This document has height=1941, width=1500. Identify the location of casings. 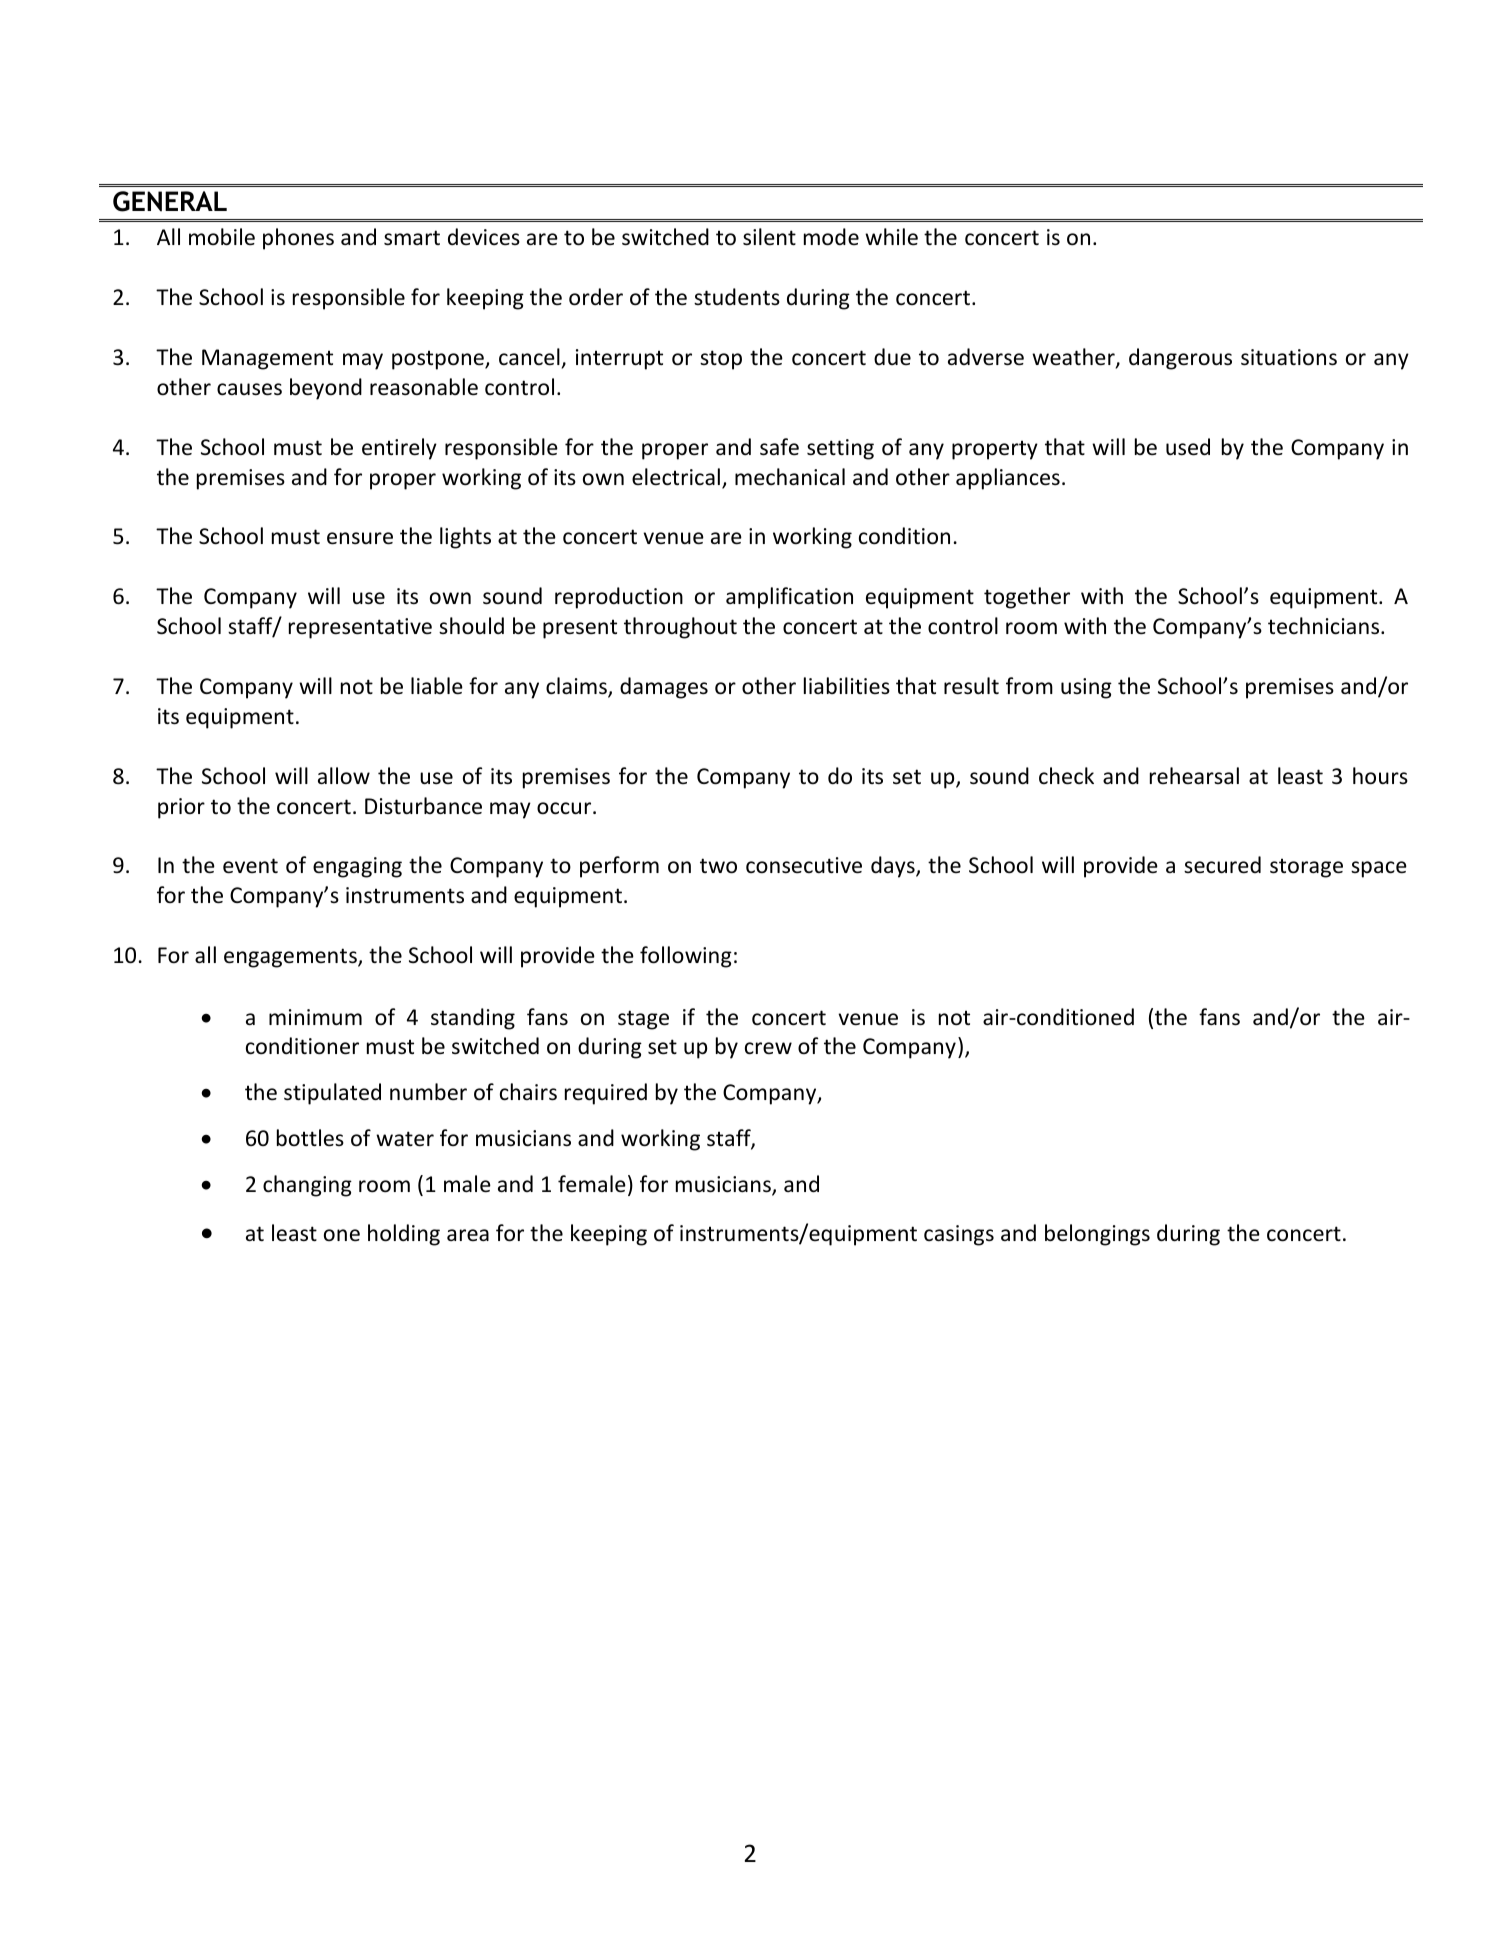
(959, 1235).
